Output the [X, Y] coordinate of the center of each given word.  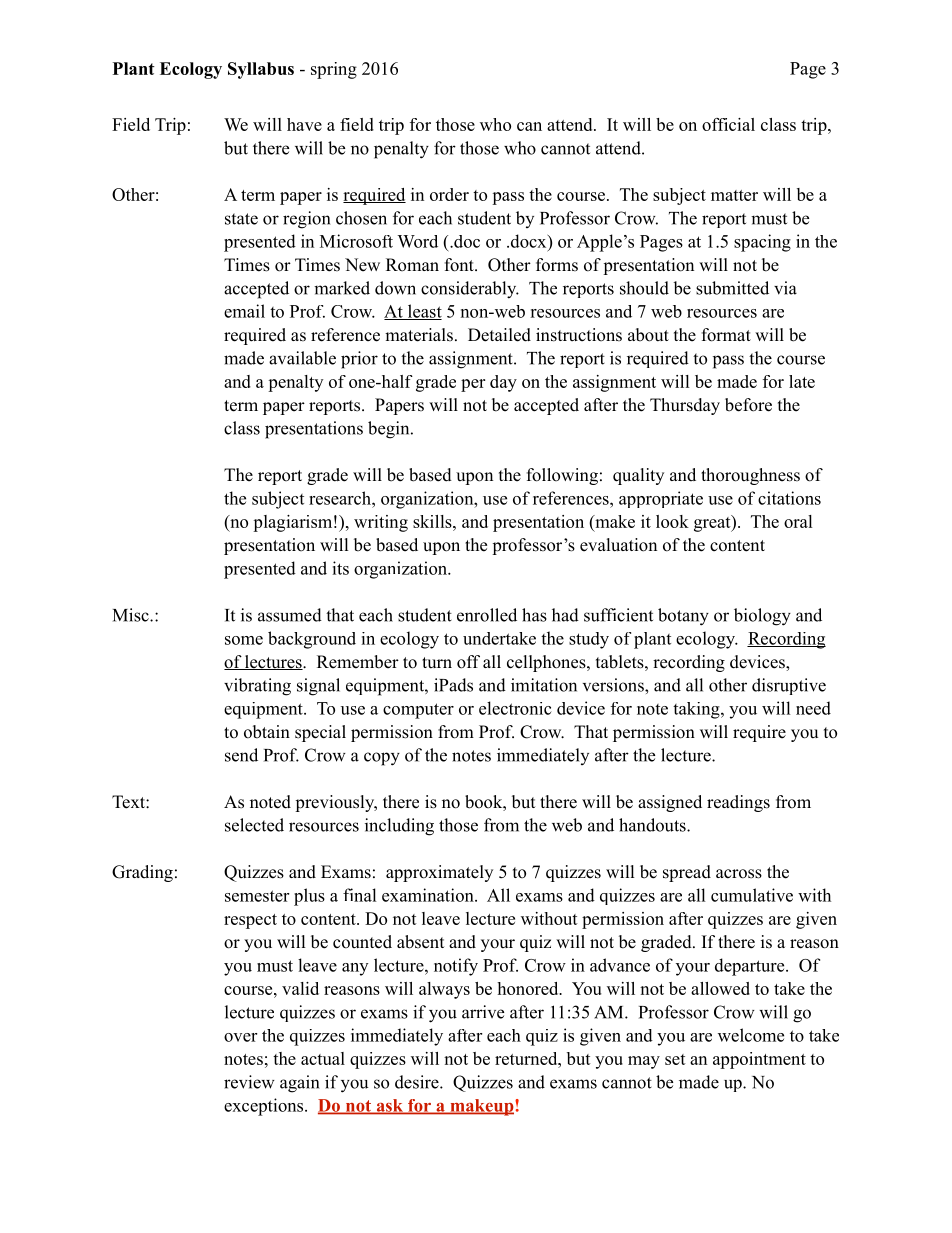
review [249, 1082]
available [302, 358]
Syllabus [261, 70]
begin [390, 430]
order [449, 194]
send [241, 755]
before [748, 405]
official [728, 124]
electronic [515, 708]
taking [697, 710]
